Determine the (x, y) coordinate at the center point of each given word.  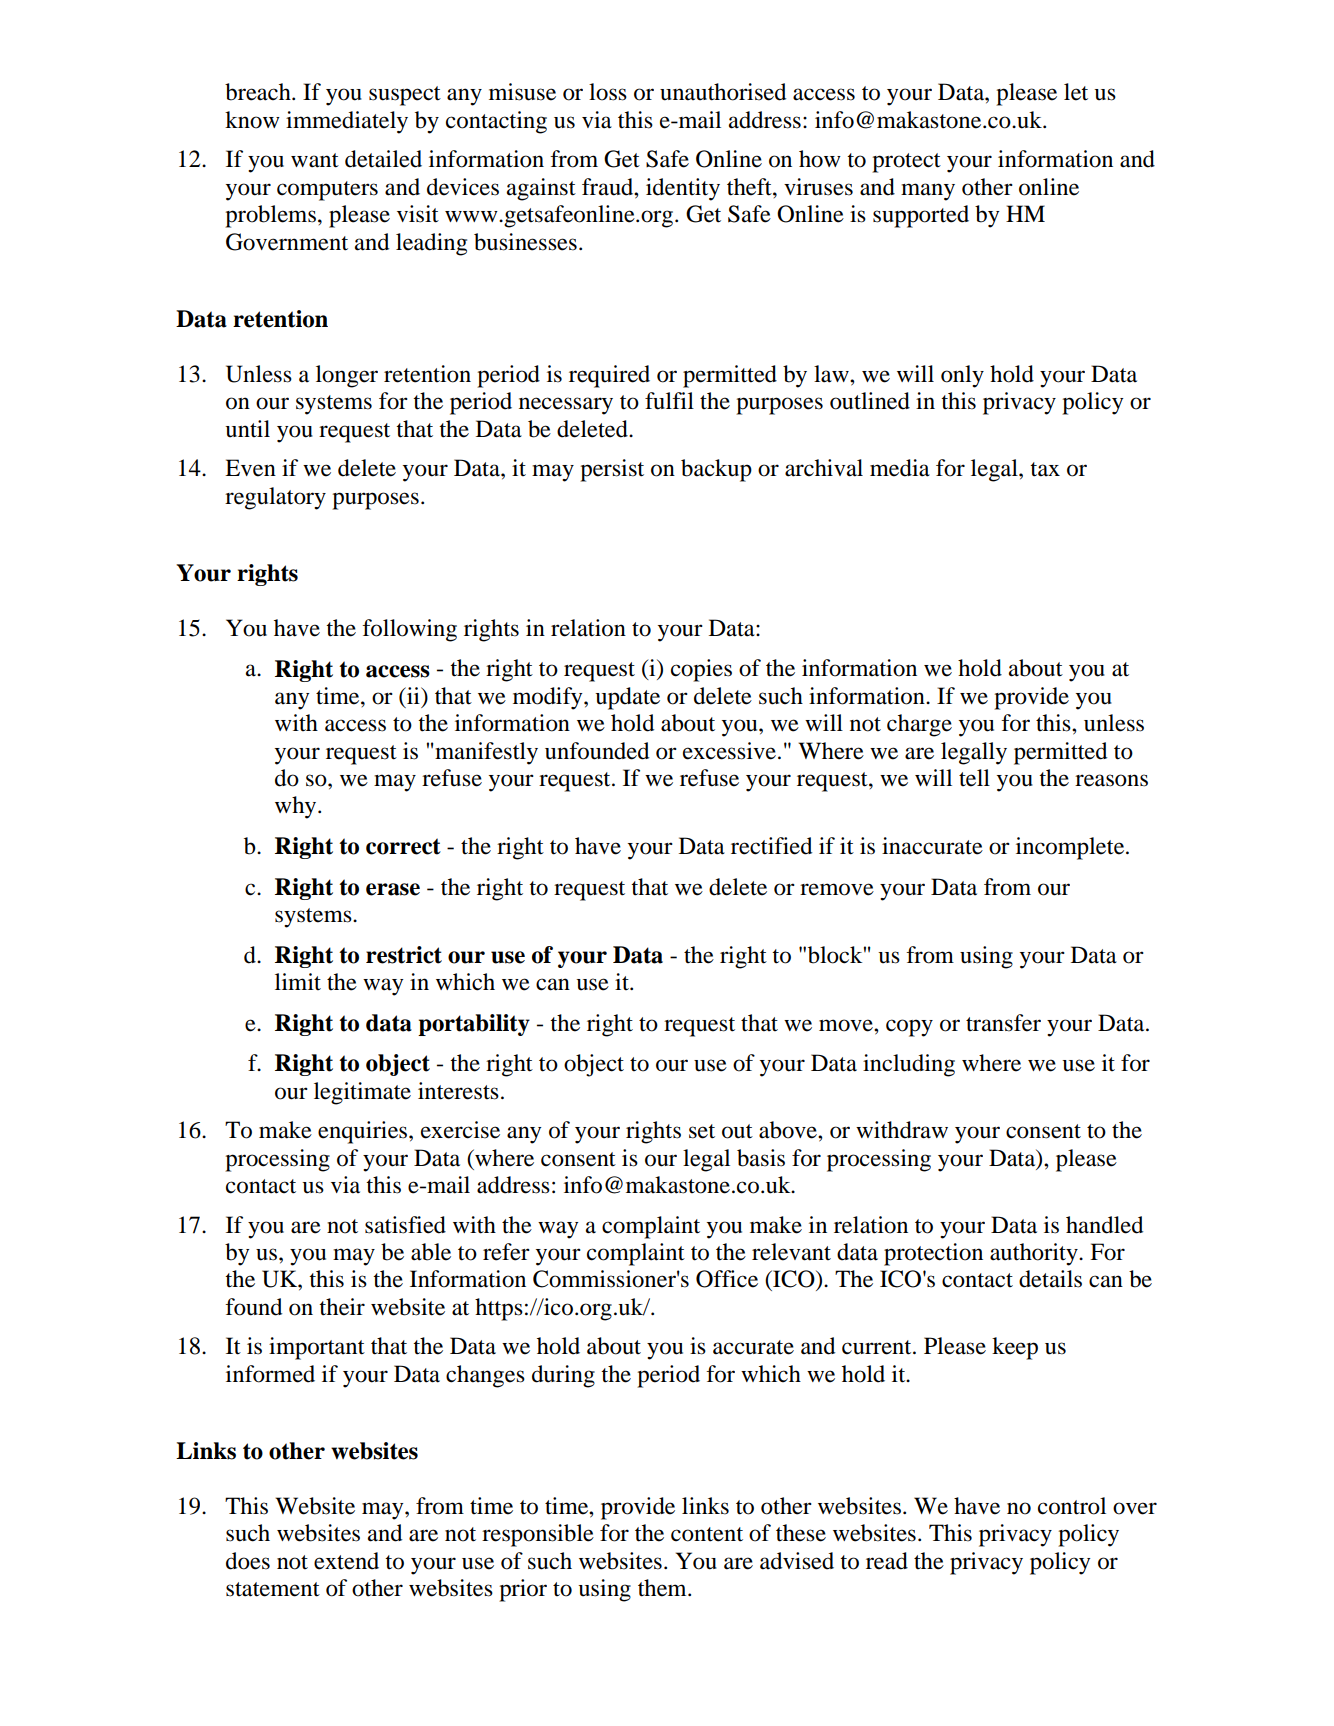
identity (683, 189)
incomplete (1071, 848)
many (928, 192)
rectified (771, 846)
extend (346, 1561)
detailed (383, 159)
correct (403, 846)
